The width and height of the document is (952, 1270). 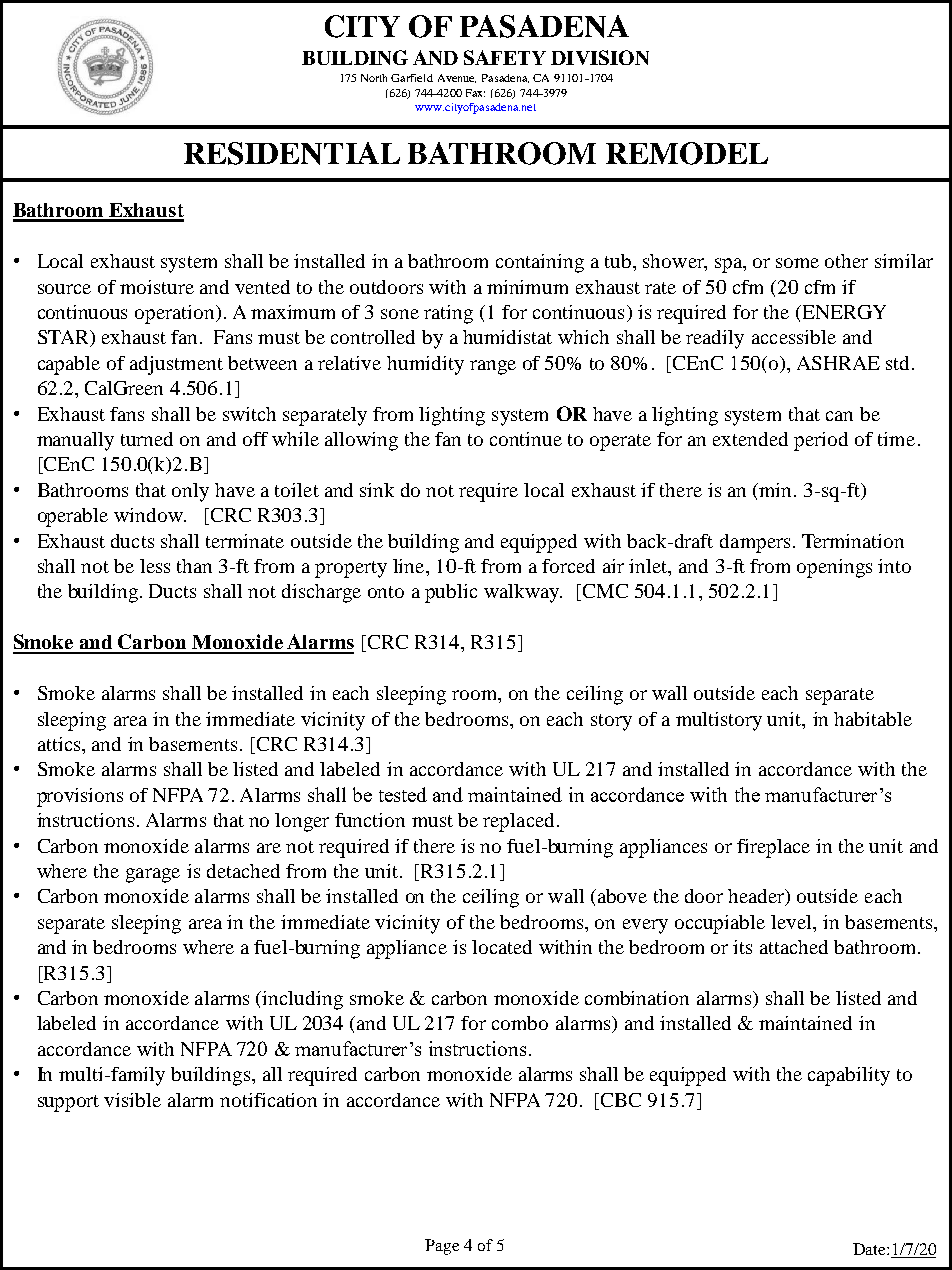 I want to click on visible, so click(x=132, y=1100).
